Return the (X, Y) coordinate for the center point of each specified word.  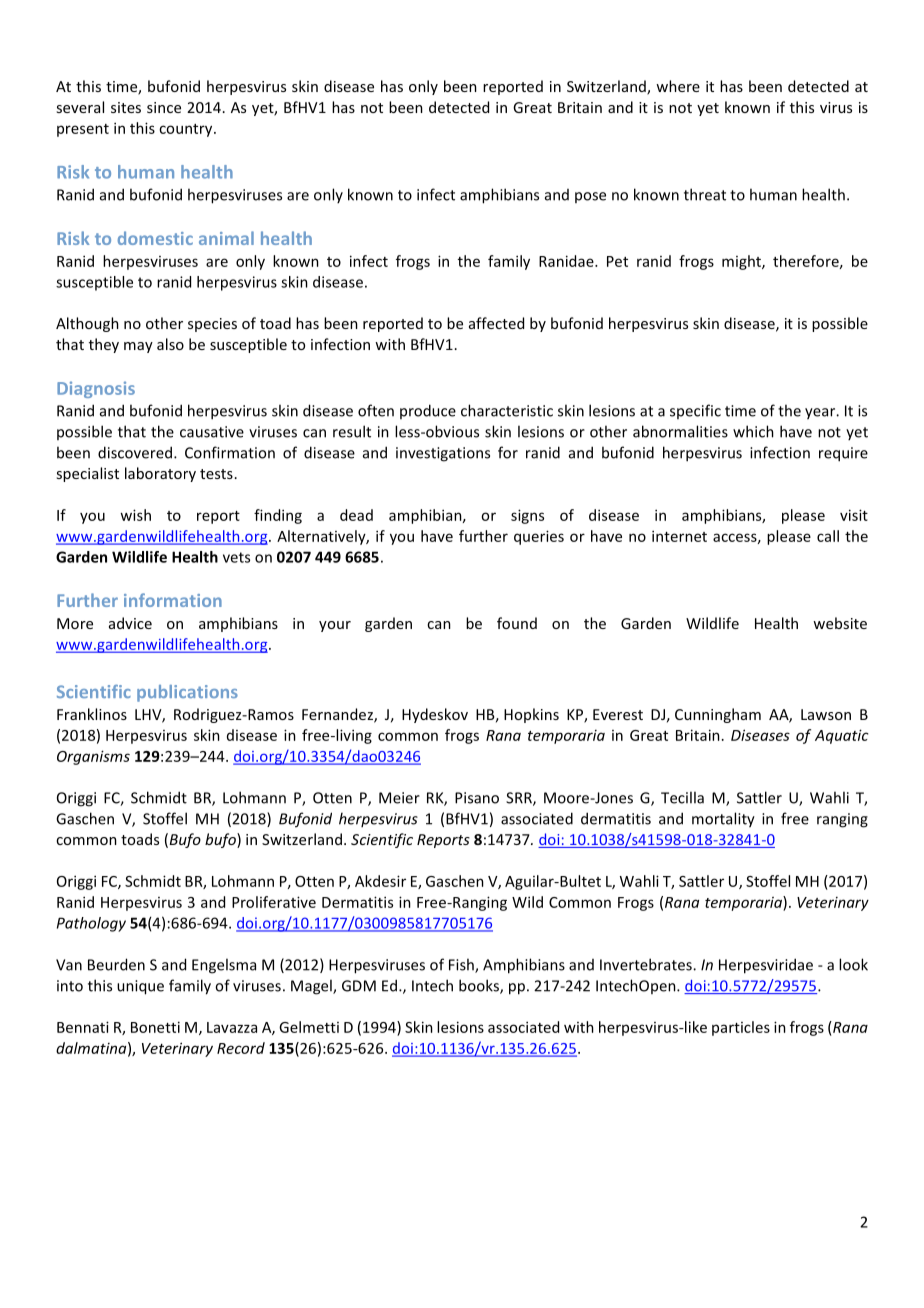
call (828, 536)
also (170, 344)
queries (539, 537)
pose (590, 197)
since (164, 107)
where (678, 86)
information (173, 600)
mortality (723, 820)
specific (695, 411)
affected (496, 323)
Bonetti (155, 1027)
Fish (462, 965)
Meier (399, 798)
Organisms (93, 757)
